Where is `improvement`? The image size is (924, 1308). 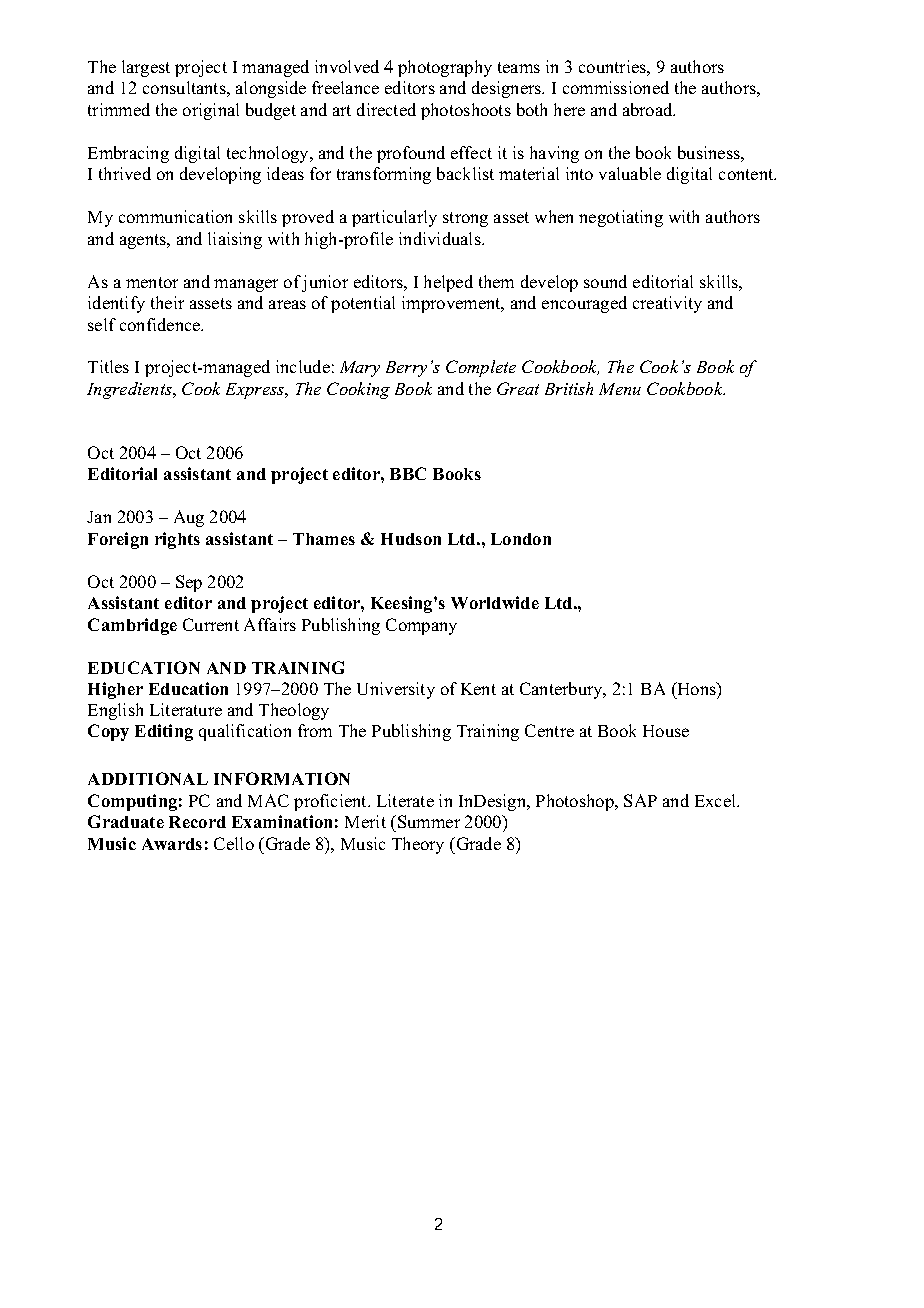
improvement is located at coordinates (452, 304).
